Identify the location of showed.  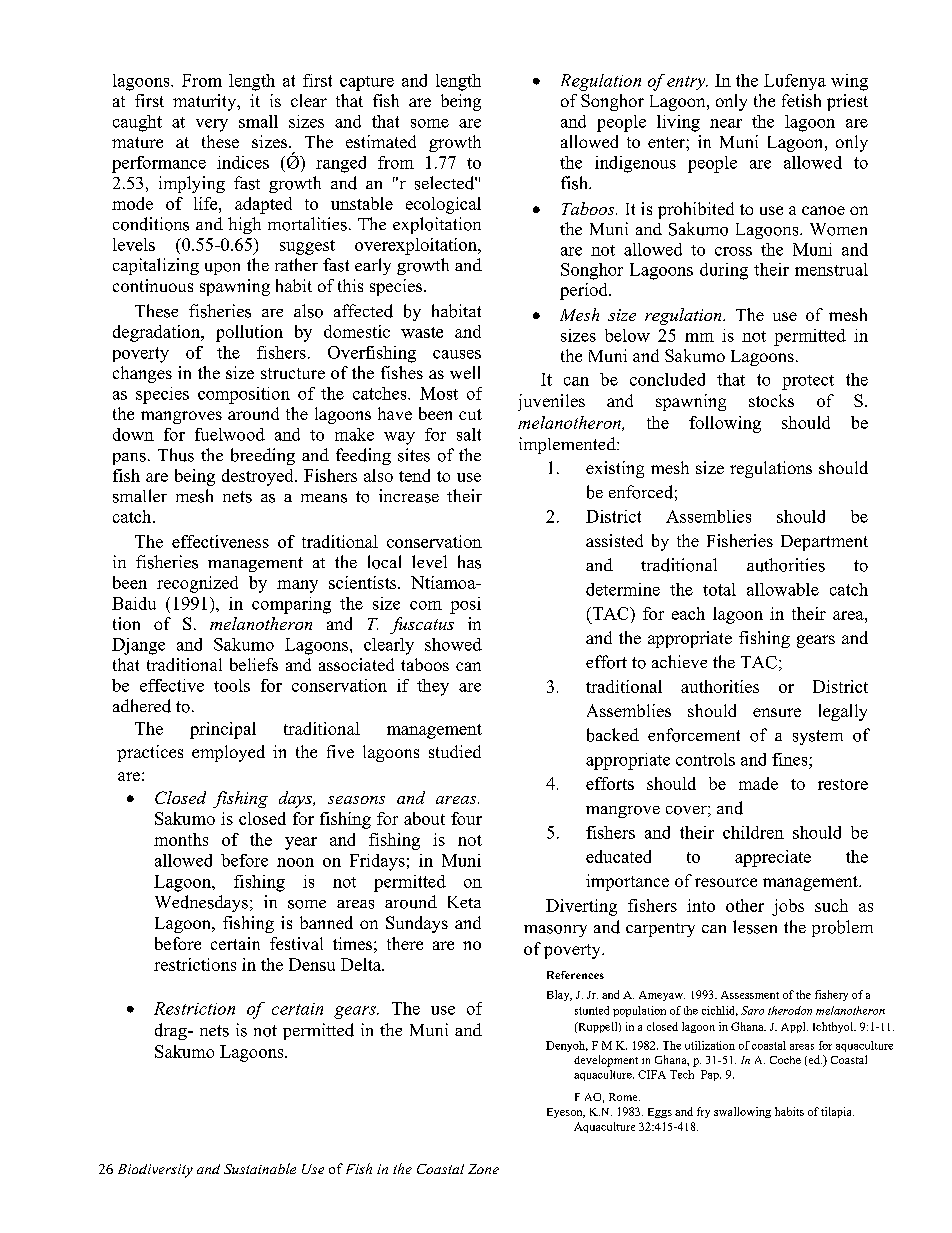
(453, 644).
